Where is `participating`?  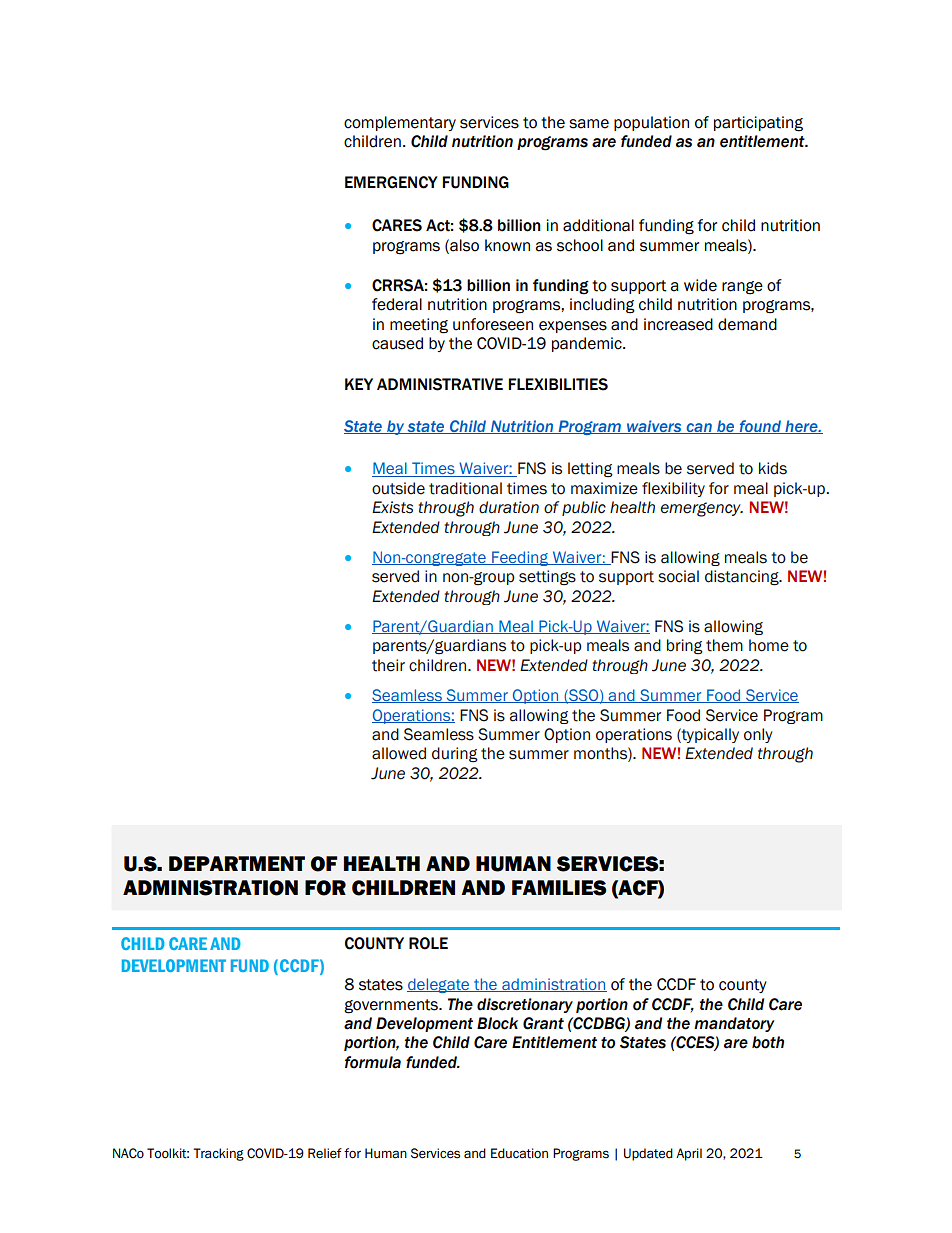 participating is located at coordinates (758, 124).
